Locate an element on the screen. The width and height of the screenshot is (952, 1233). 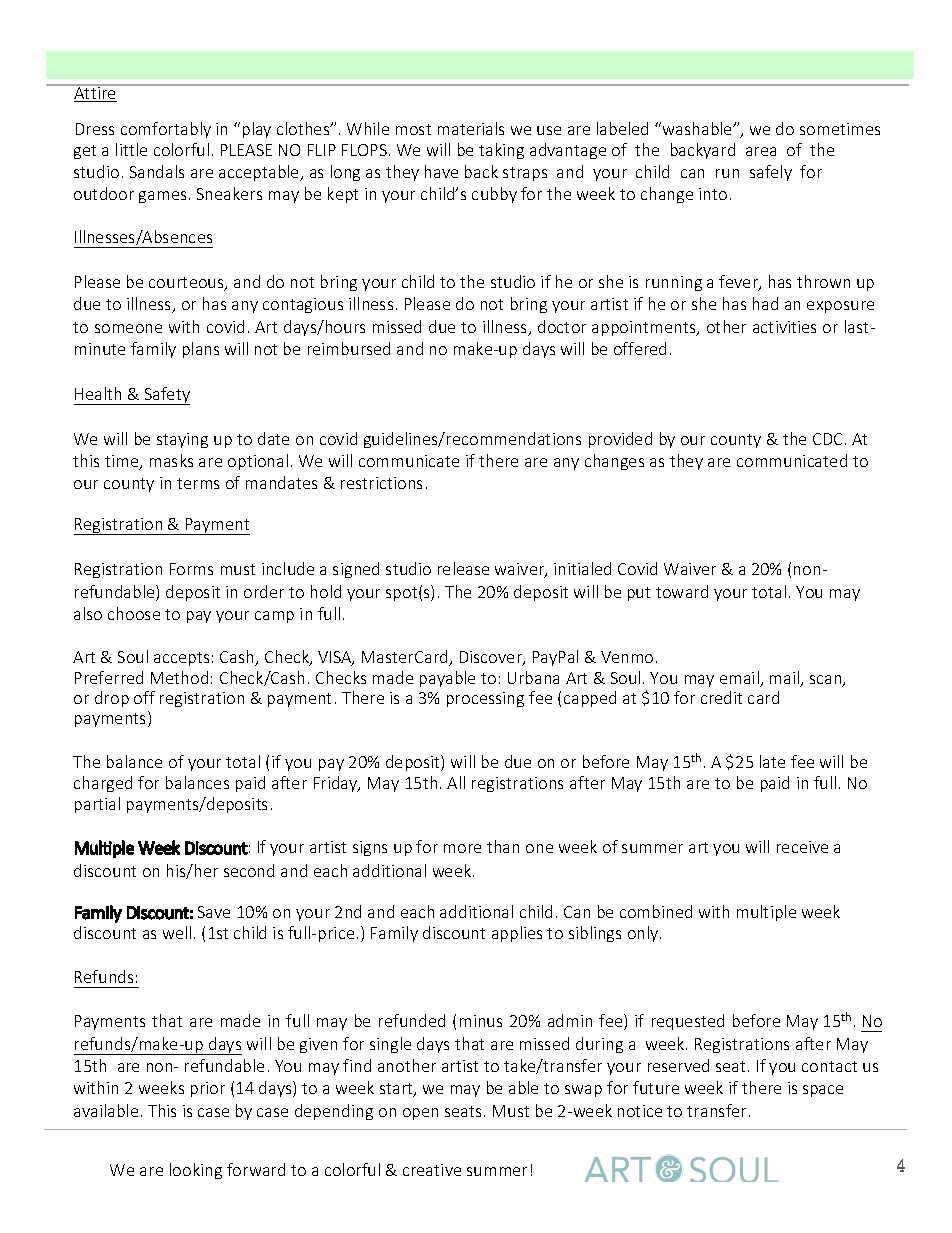
release is located at coordinates (463, 568).
